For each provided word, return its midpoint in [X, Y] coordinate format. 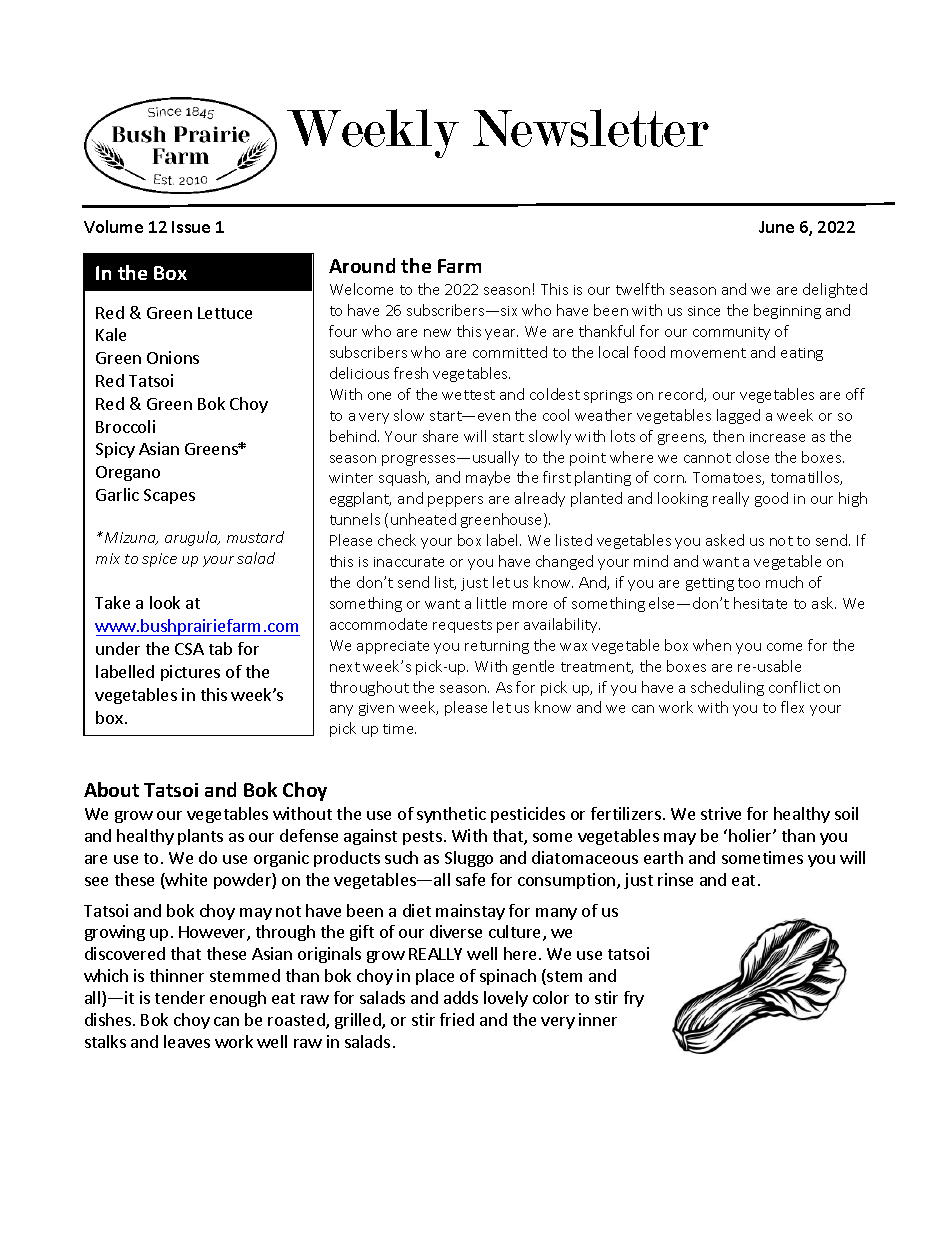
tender [180, 997]
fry [634, 999]
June [776, 227]
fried [457, 1019]
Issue [191, 227]
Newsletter [591, 128]
